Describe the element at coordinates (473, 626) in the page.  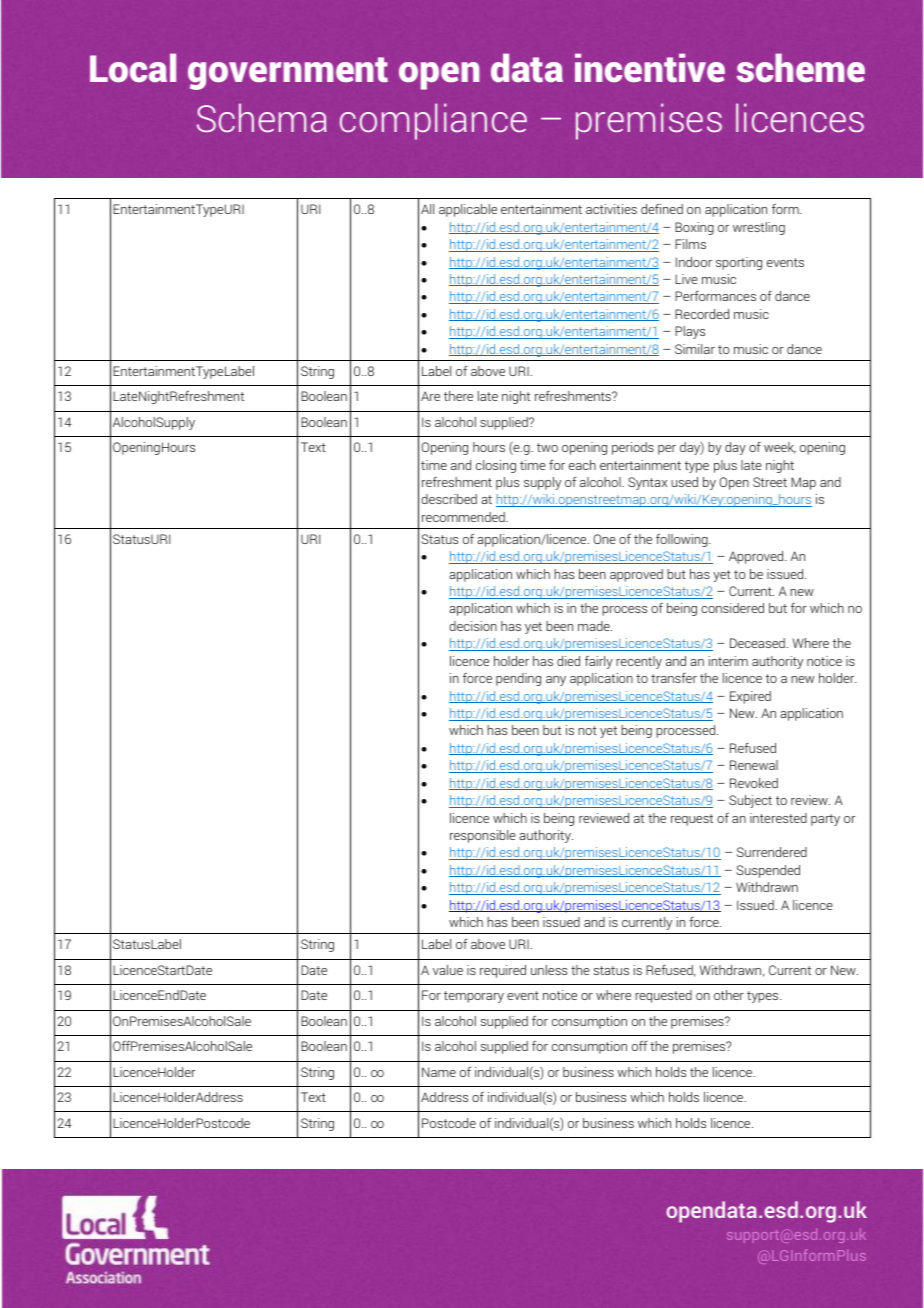
I see `decision` at that location.
